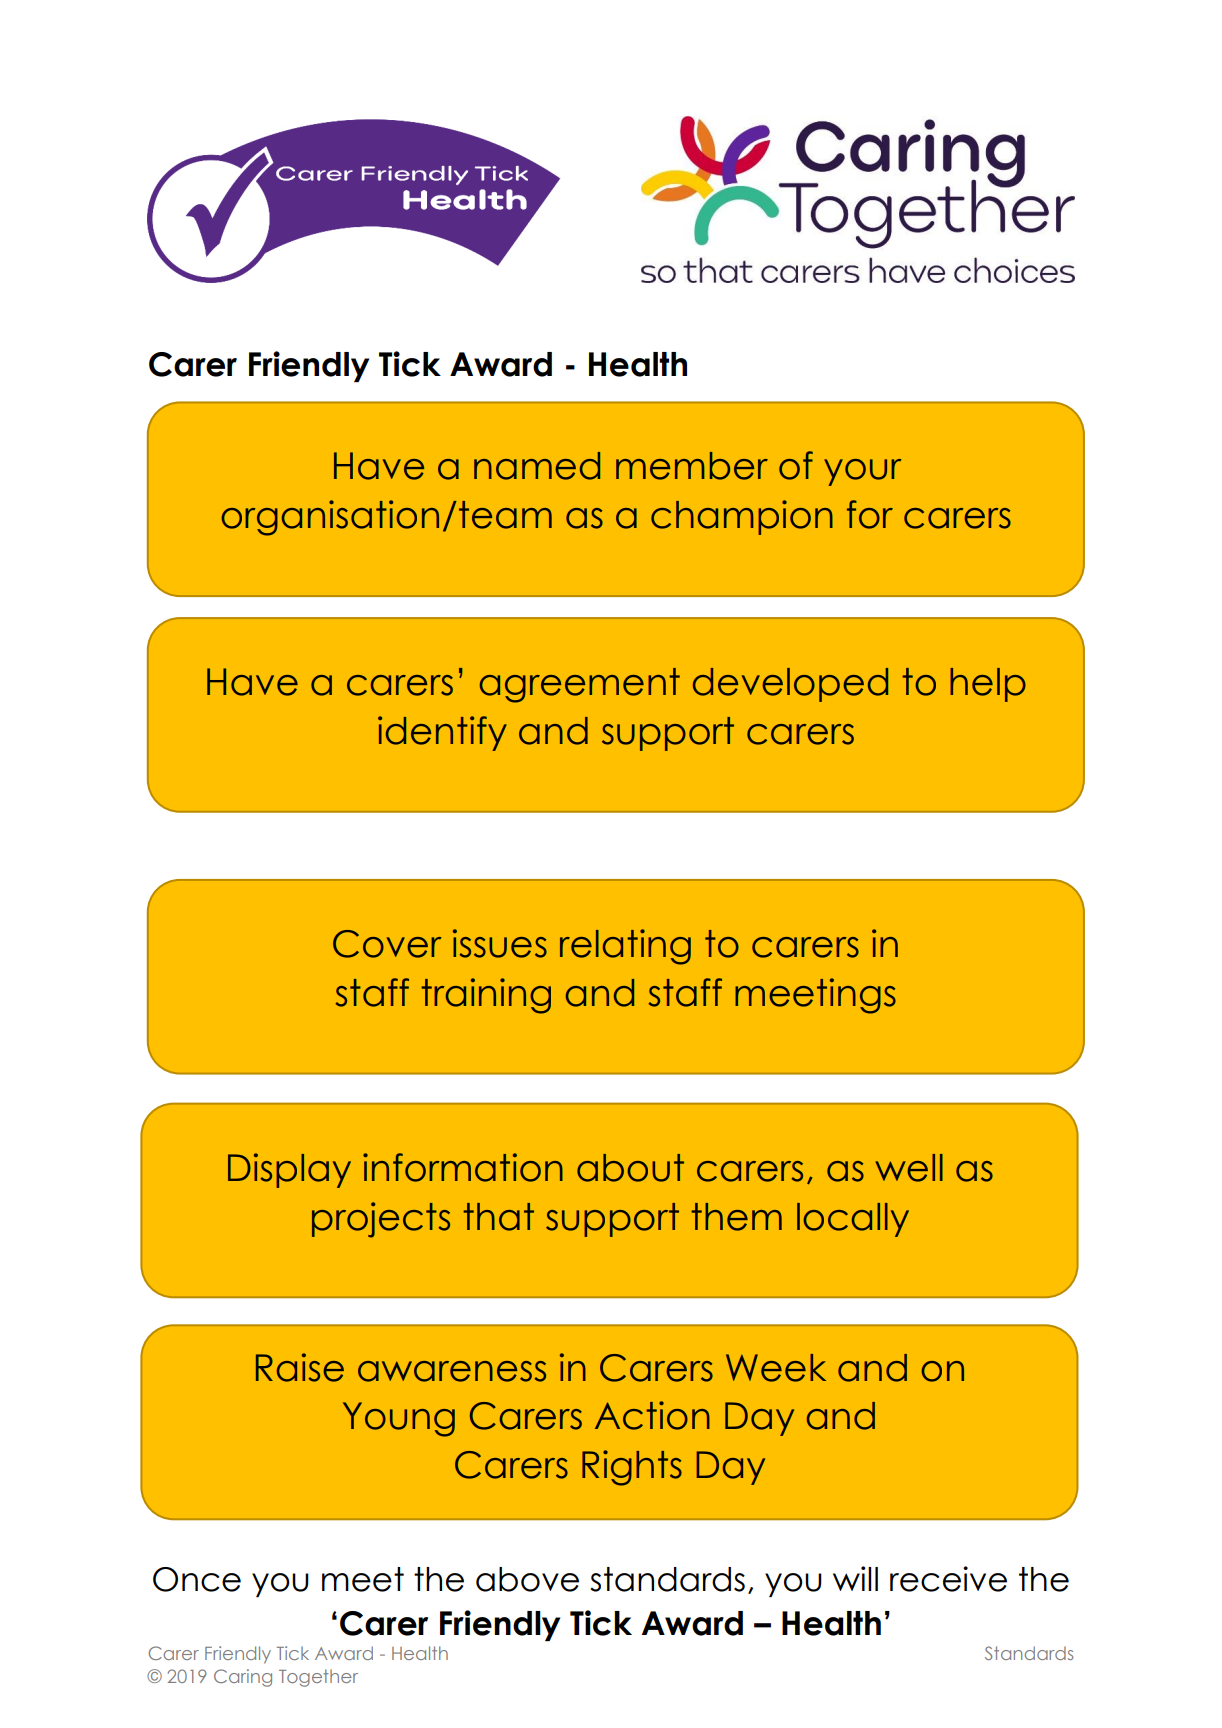  I want to click on member, so click(692, 466).
